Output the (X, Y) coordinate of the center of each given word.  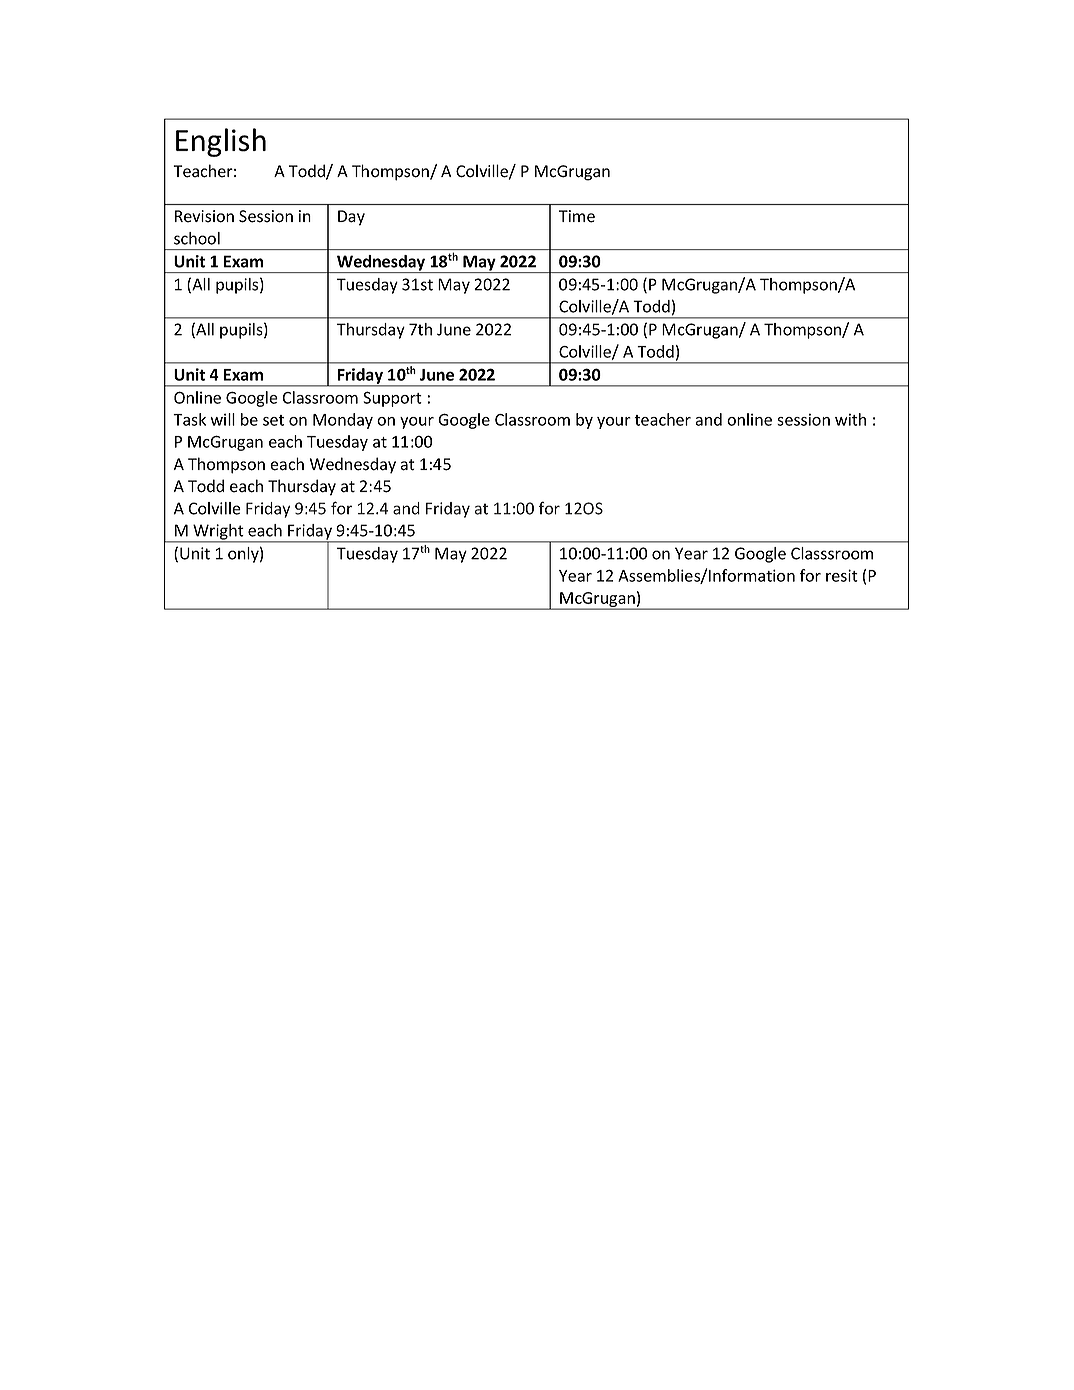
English (221, 142)
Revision (204, 216)
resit (842, 575)
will (222, 419)
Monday (343, 421)
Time (577, 216)
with (850, 419)
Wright (218, 533)
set (273, 420)
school (197, 238)
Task (189, 419)
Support (392, 399)
